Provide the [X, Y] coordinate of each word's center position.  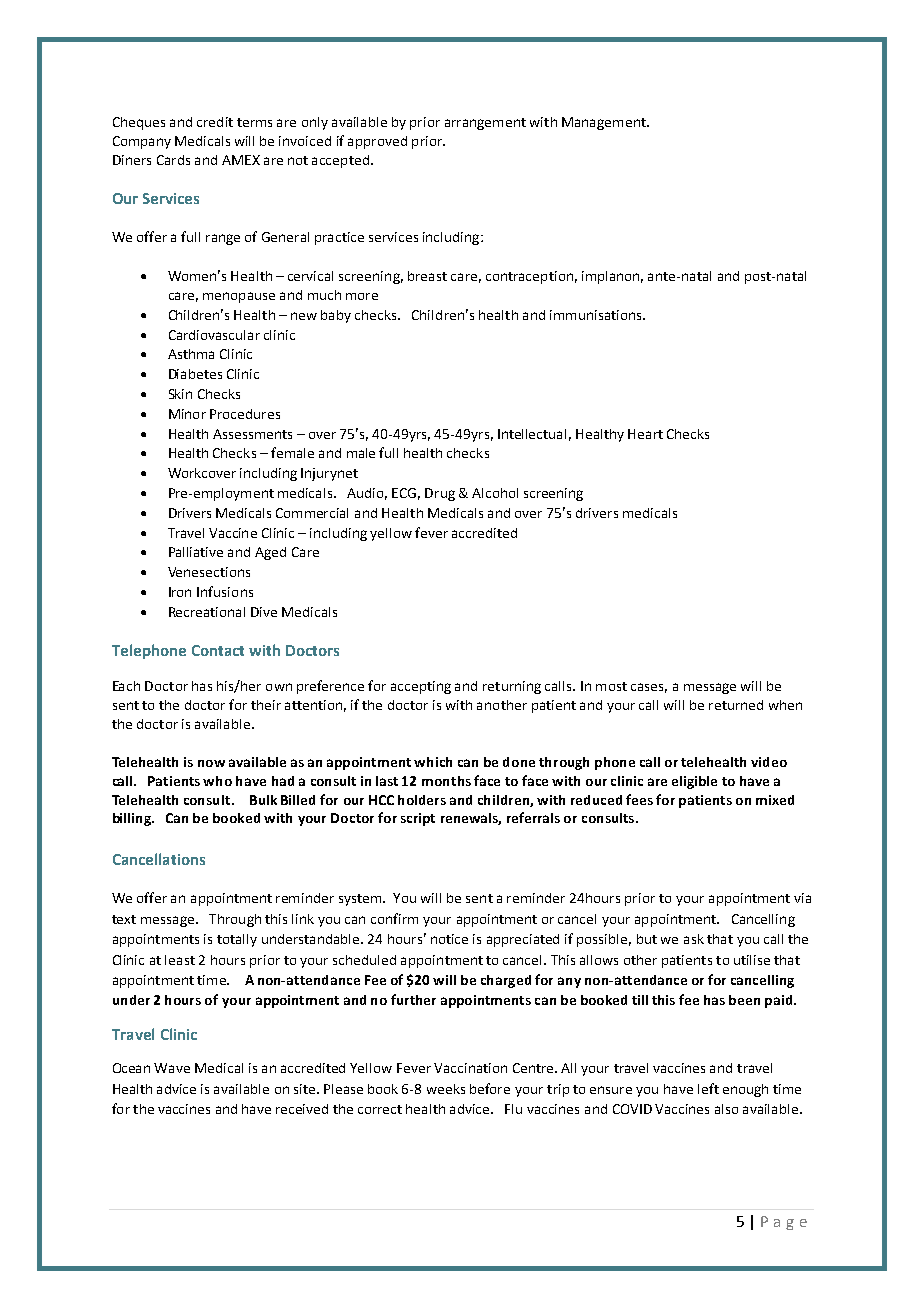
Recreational [207, 612]
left [708, 1088]
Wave [172, 1068]
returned [736, 705]
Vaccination [470, 1068]
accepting [421, 687]
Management [605, 123]
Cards [173, 160]
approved [377, 142]
